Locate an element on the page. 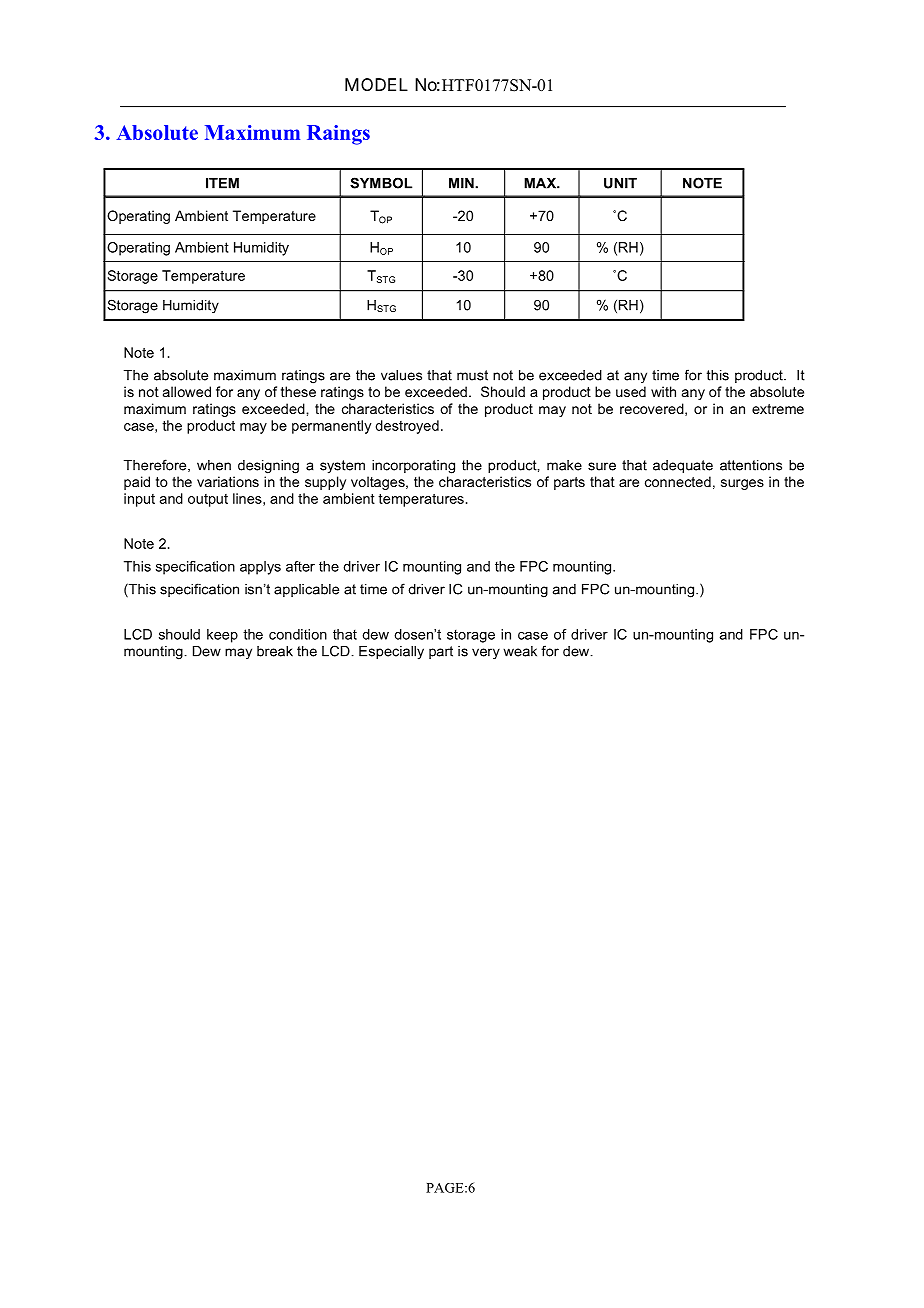 Image resolution: width=924 pixels, height=1308 pixels. very is located at coordinates (486, 654).
